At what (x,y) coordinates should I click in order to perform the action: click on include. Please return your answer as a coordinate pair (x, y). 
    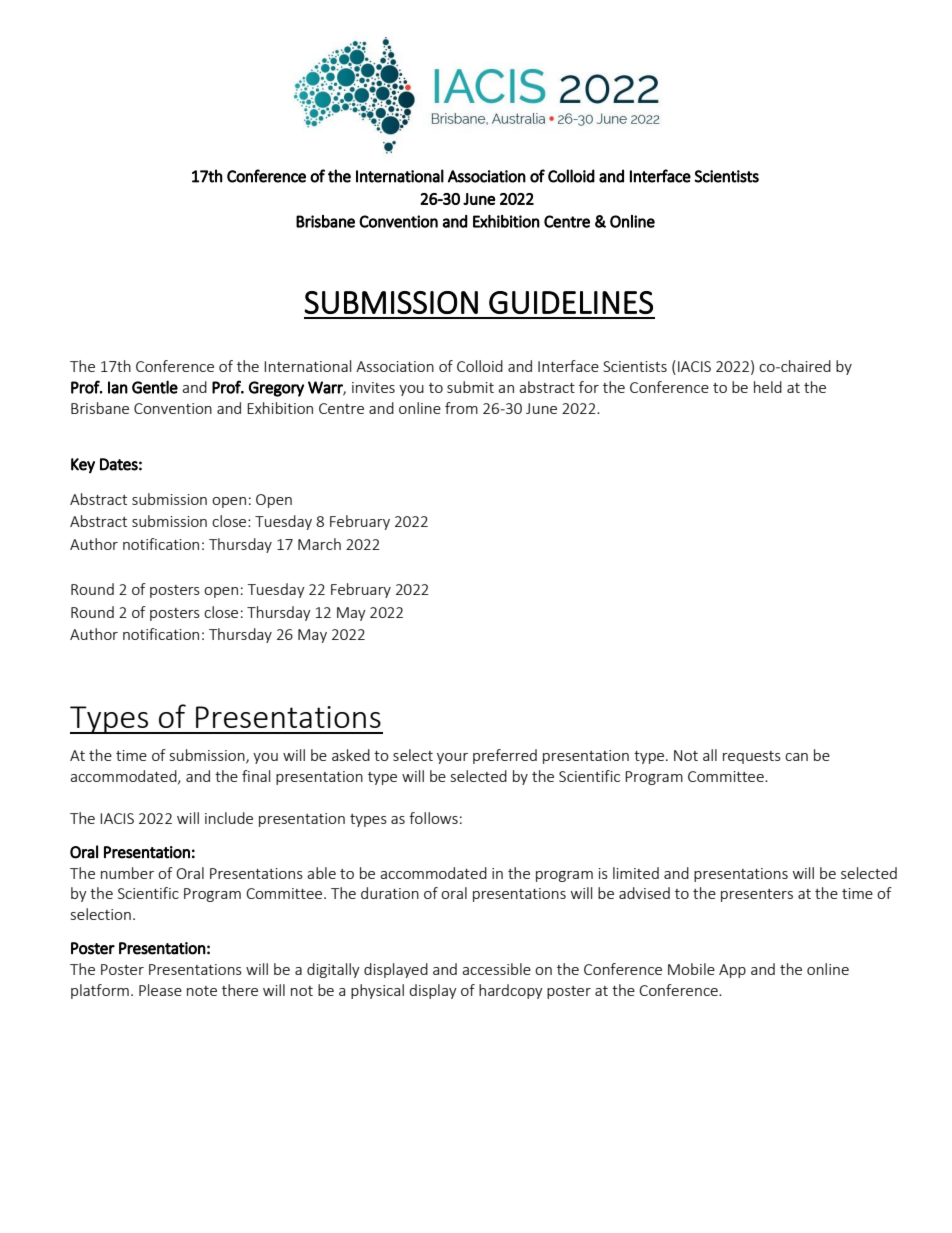
    Looking at the image, I should click on (229, 818).
